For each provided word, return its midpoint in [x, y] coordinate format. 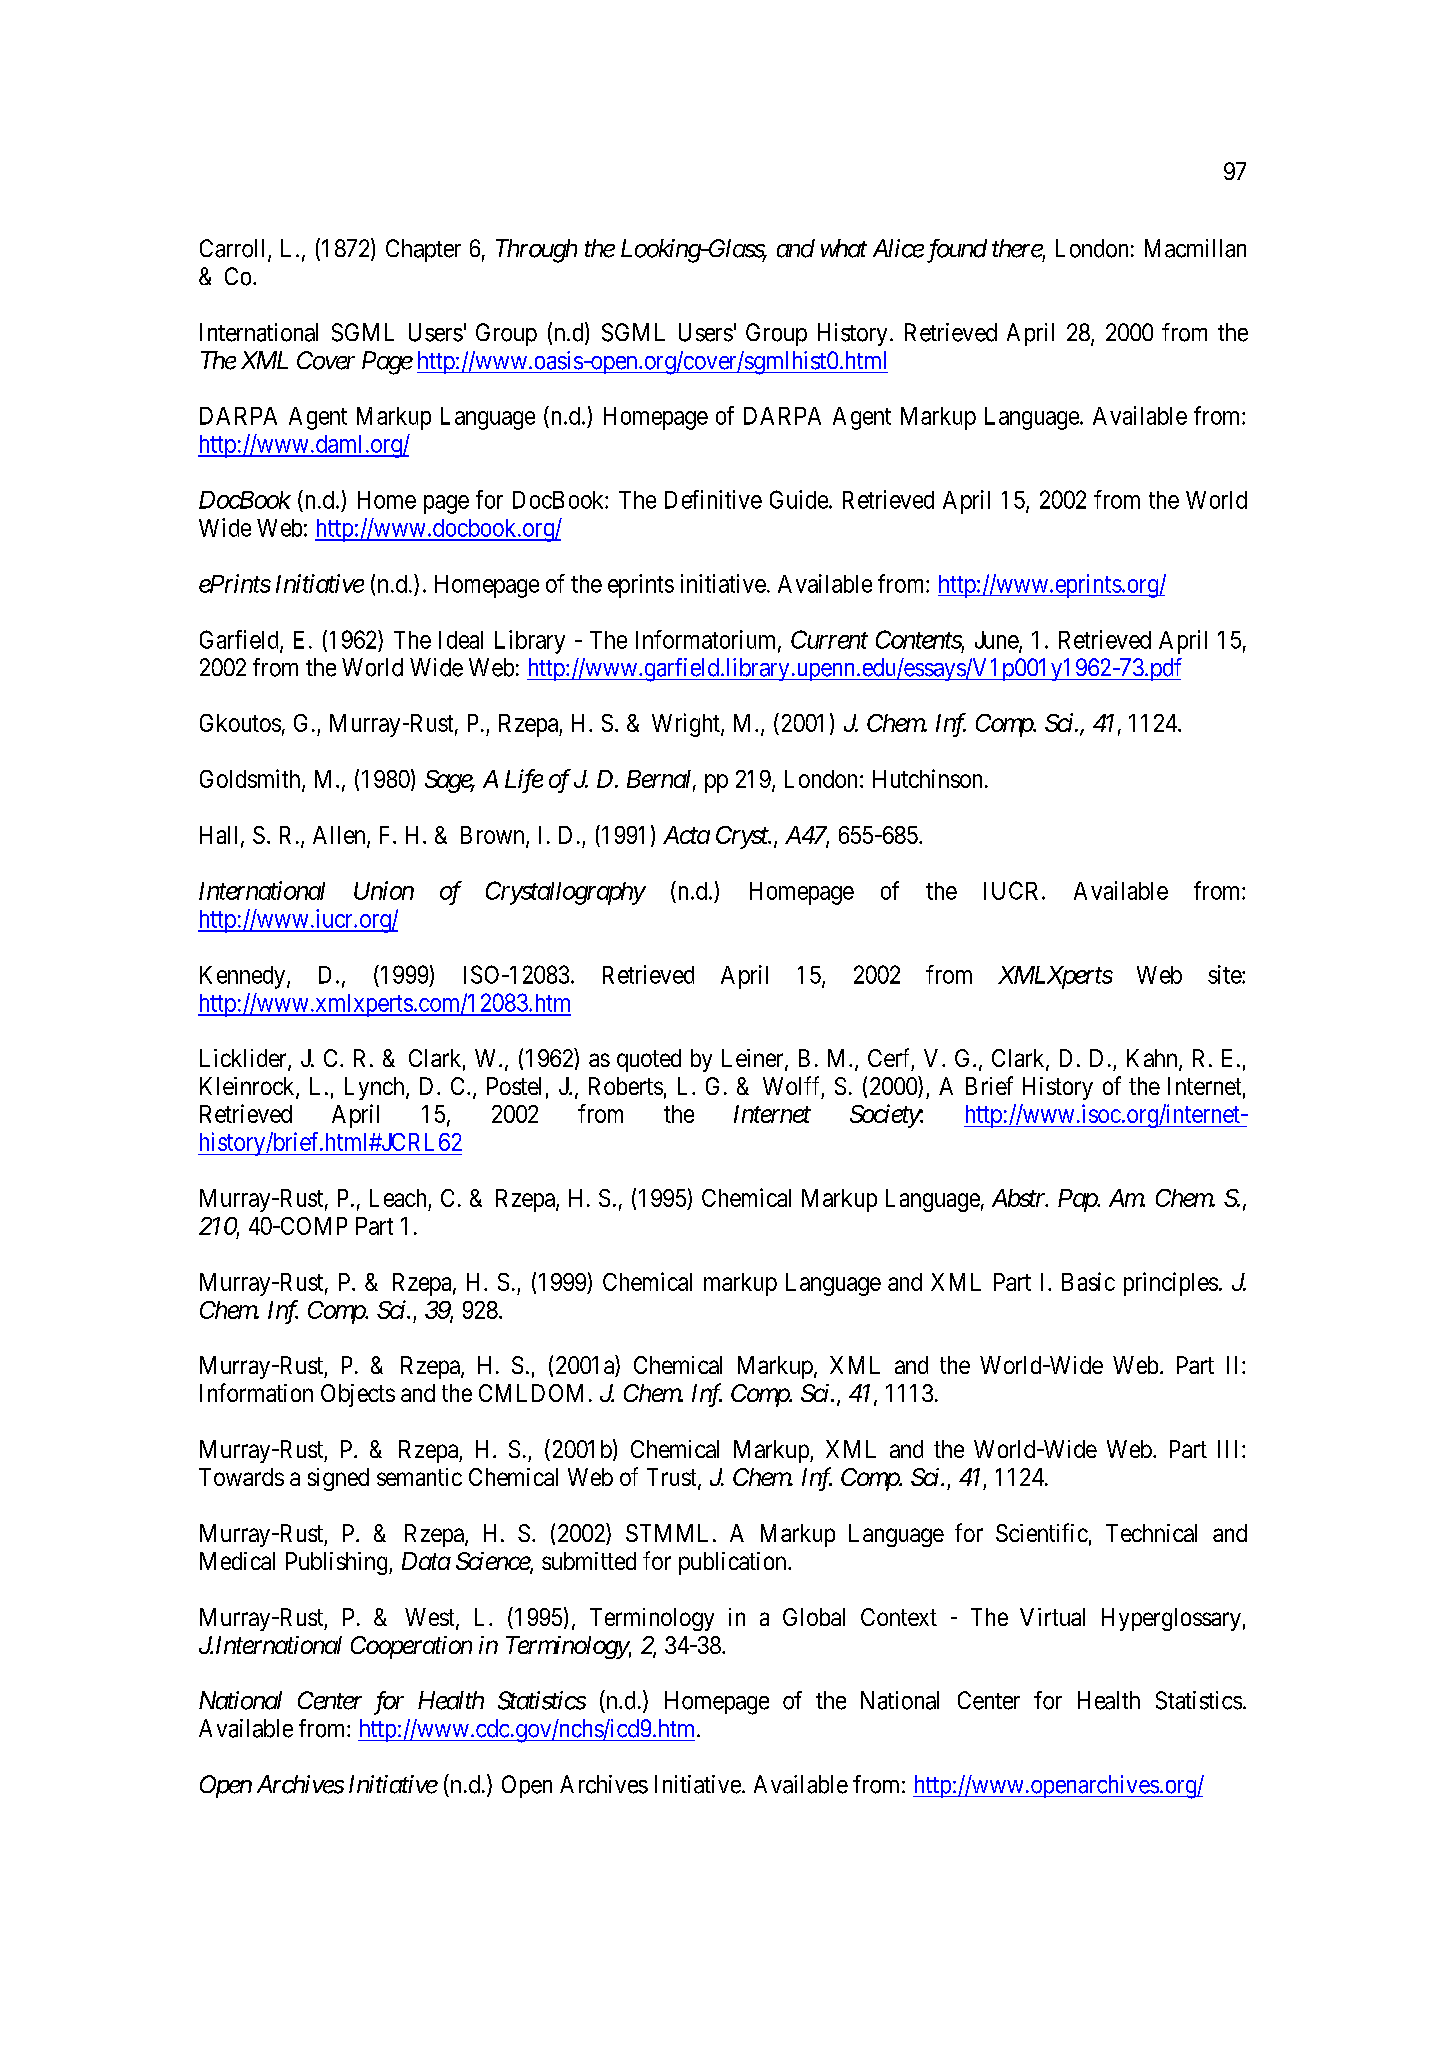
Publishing [338, 1563]
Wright [687, 725]
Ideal [461, 640]
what [844, 248]
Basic [1088, 1281]
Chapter [423, 250]
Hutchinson [927, 778]
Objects [358, 1395]
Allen [340, 836]
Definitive [713, 499]
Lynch [376, 1088]
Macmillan [1195, 248]
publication [734, 1563]
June [997, 641]
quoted [649, 1060]
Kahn [1153, 1059]
